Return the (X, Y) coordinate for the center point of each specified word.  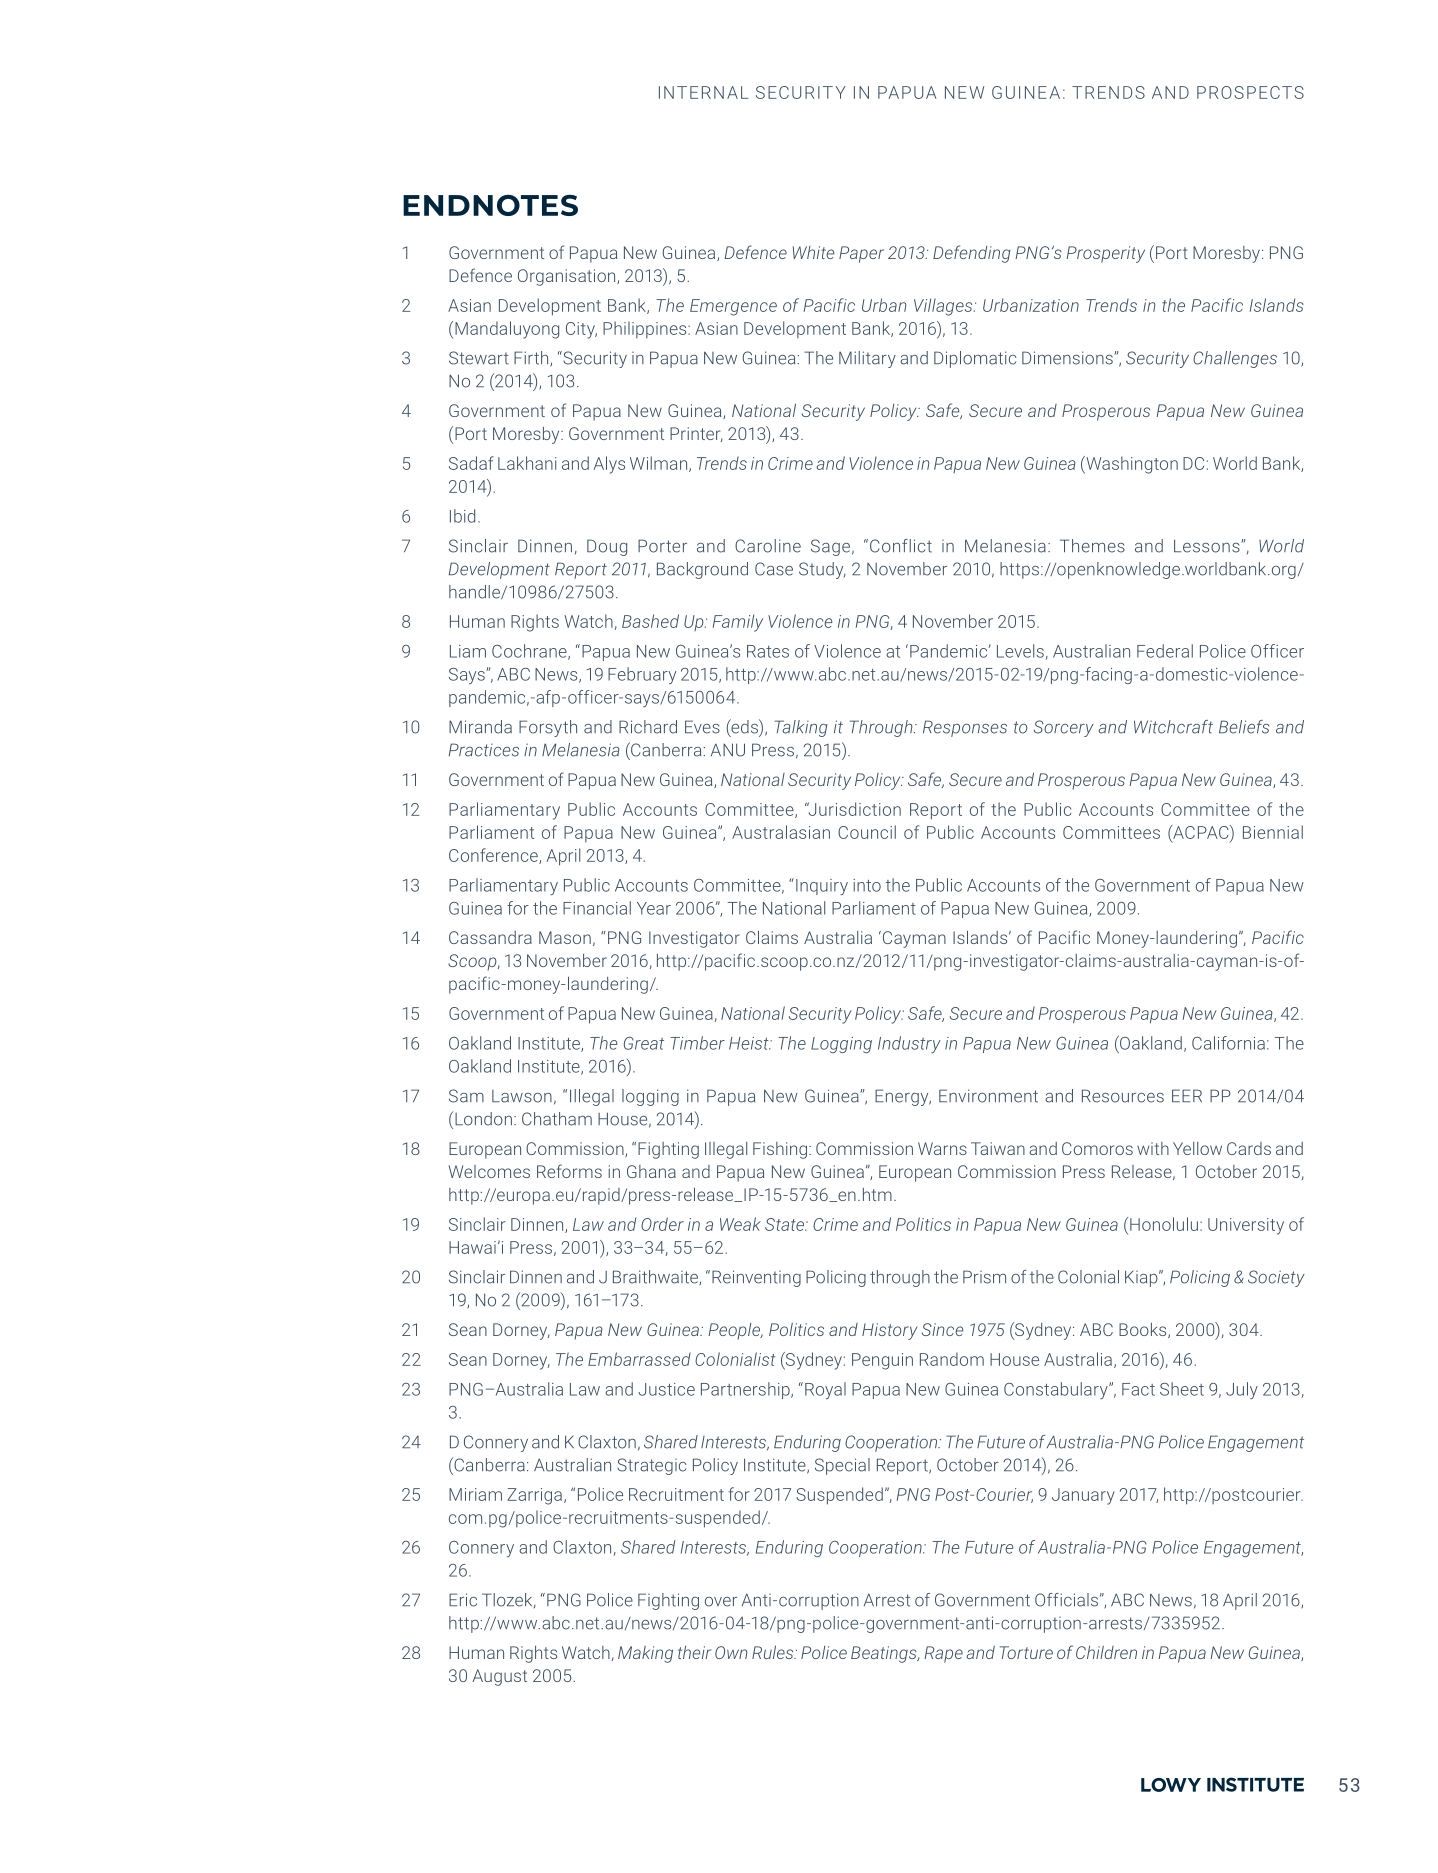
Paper (861, 254)
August (499, 1677)
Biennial (1273, 832)
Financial (597, 908)
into (867, 885)
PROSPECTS (1250, 92)
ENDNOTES (490, 205)
